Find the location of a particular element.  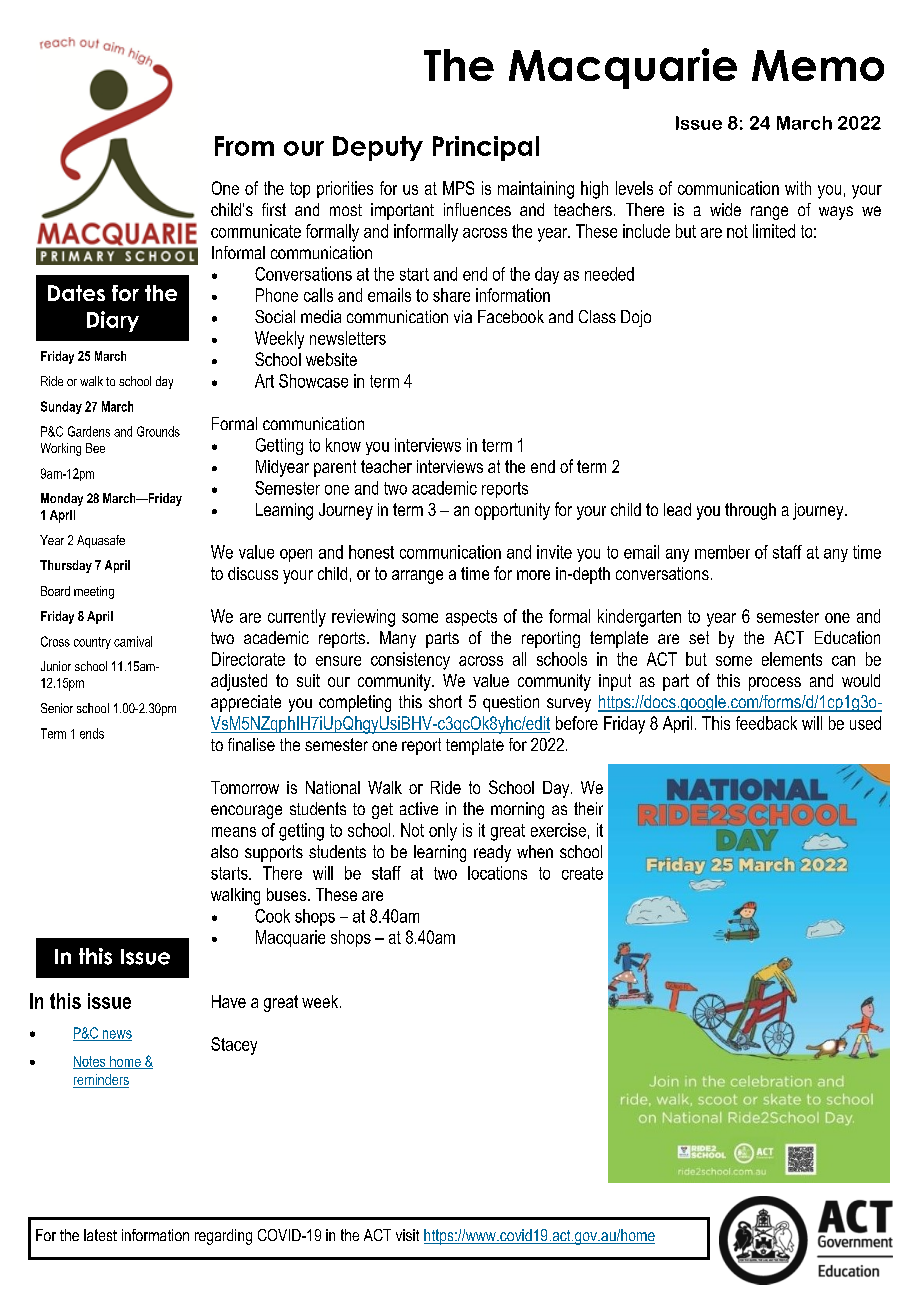

From is located at coordinates (244, 146).
